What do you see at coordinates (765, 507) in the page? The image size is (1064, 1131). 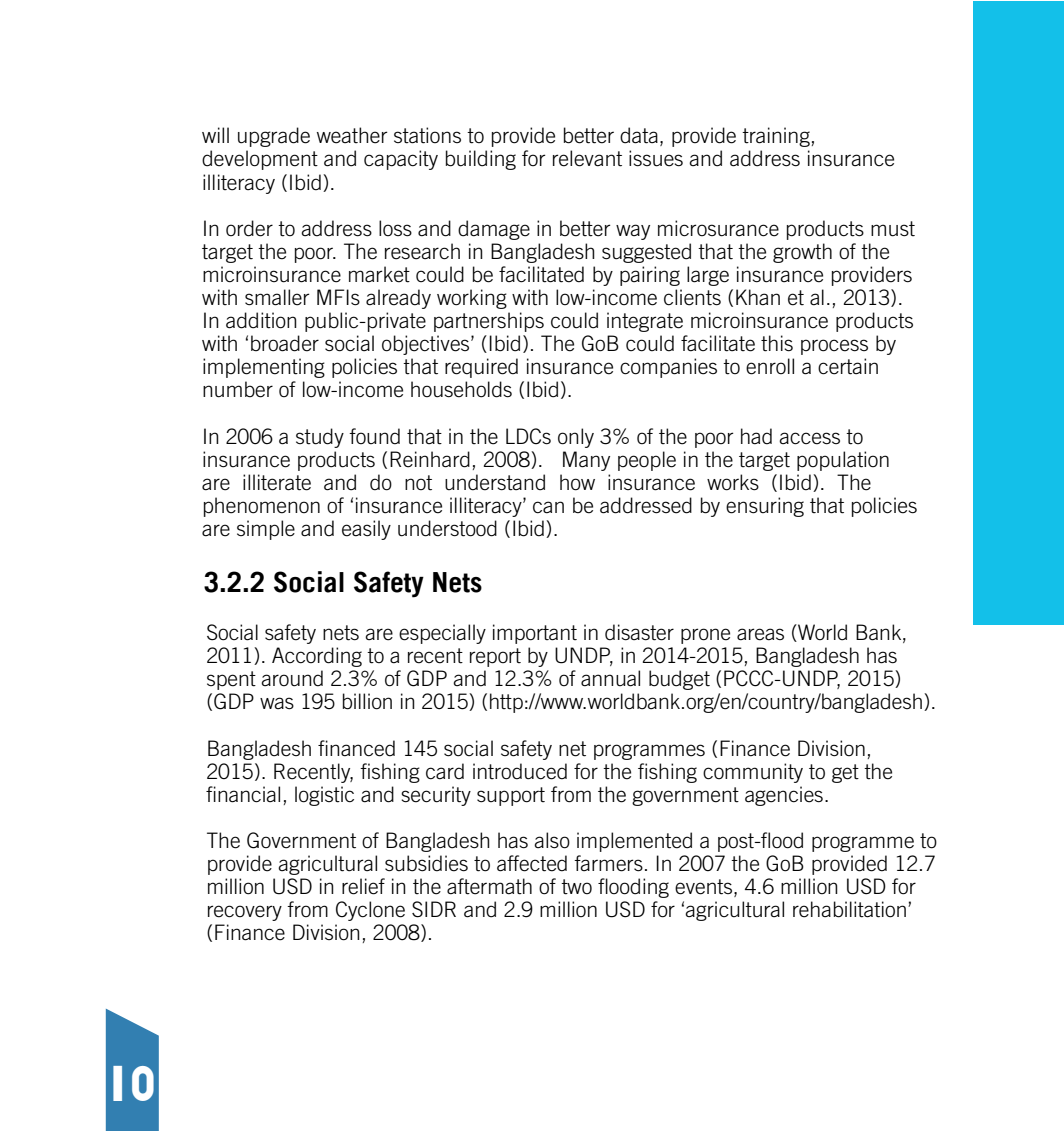 I see `ensuring` at bounding box center [765, 507].
